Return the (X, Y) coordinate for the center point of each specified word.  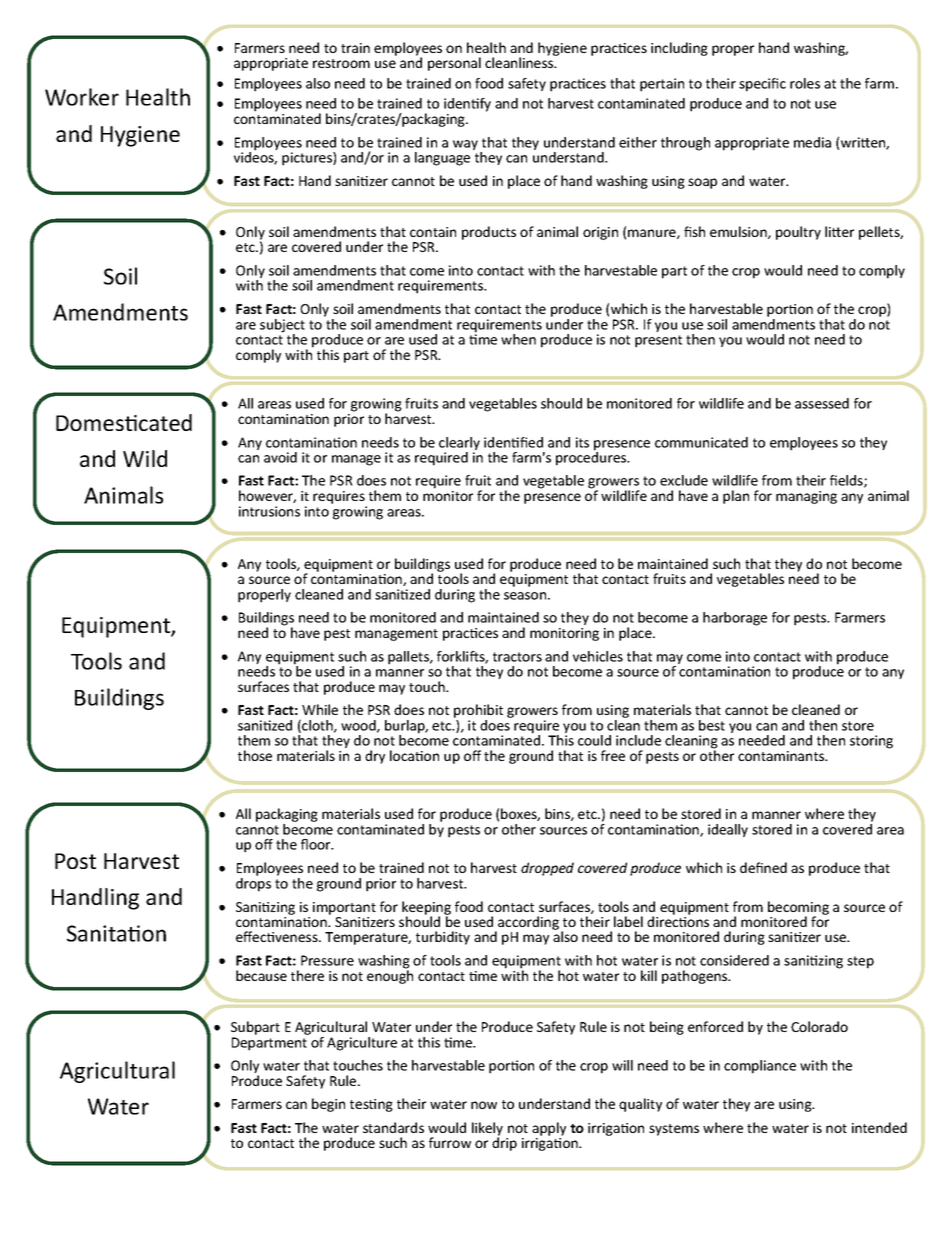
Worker (82, 97)
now (484, 1105)
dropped (547, 869)
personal (454, 64)
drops (253, 883)
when (518, 339)
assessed (822, 403)
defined (763, 867)
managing (806, 497)
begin (328, 1105)
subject (282, 327)
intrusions (269, 511)
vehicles (598, 656)
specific (762, 85)
